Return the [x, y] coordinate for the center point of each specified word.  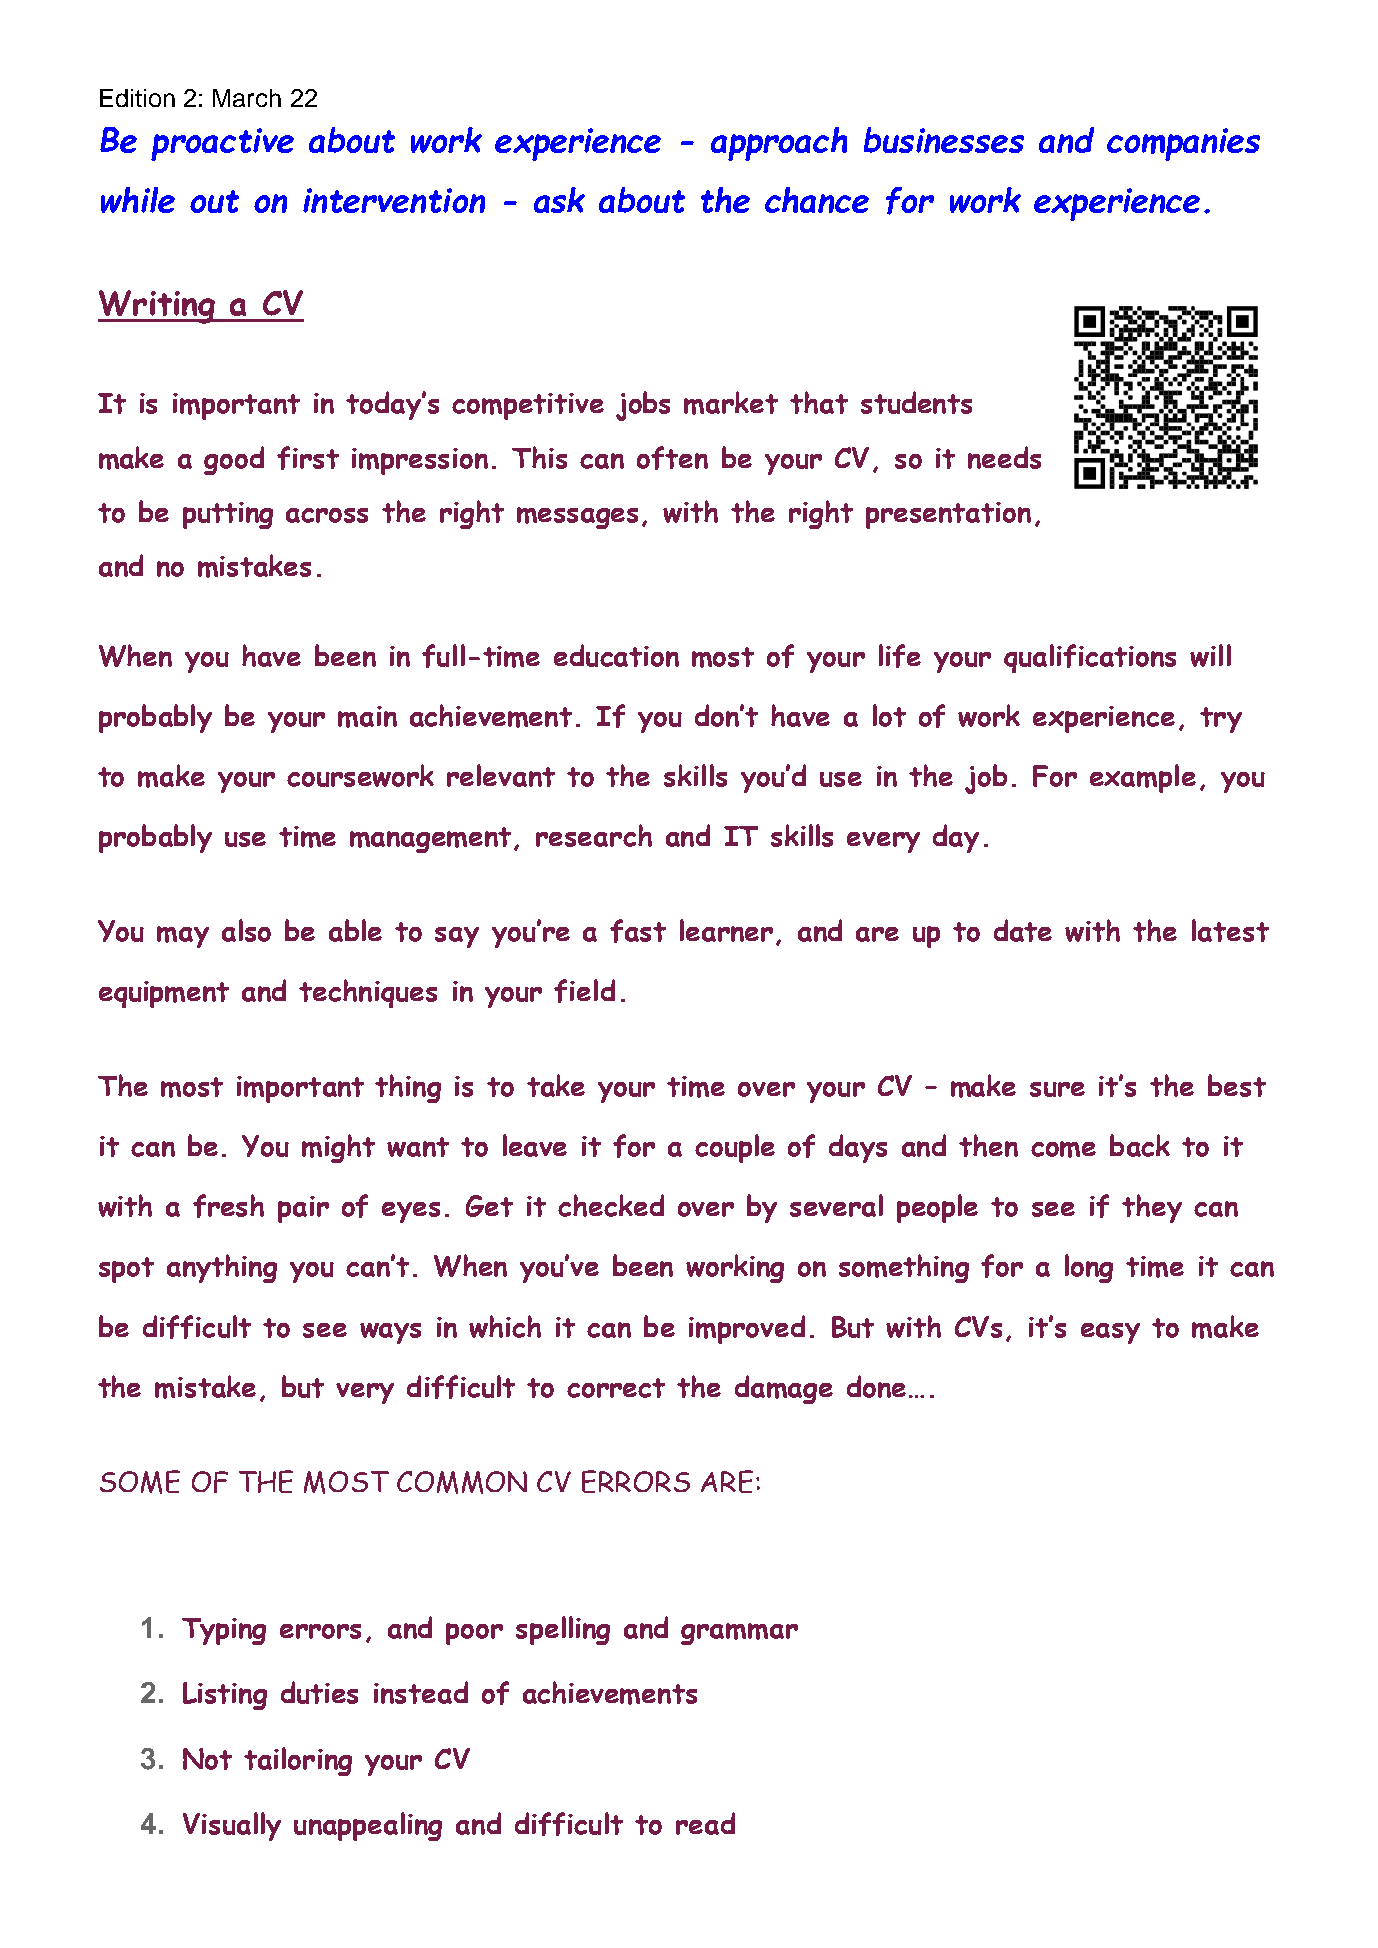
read [705, 1823]
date [1023, 930]
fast [638, 931]
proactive [222, 144]
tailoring [298, 1761]
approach [779, 144]
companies [1183, 144]
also [246, 930]
